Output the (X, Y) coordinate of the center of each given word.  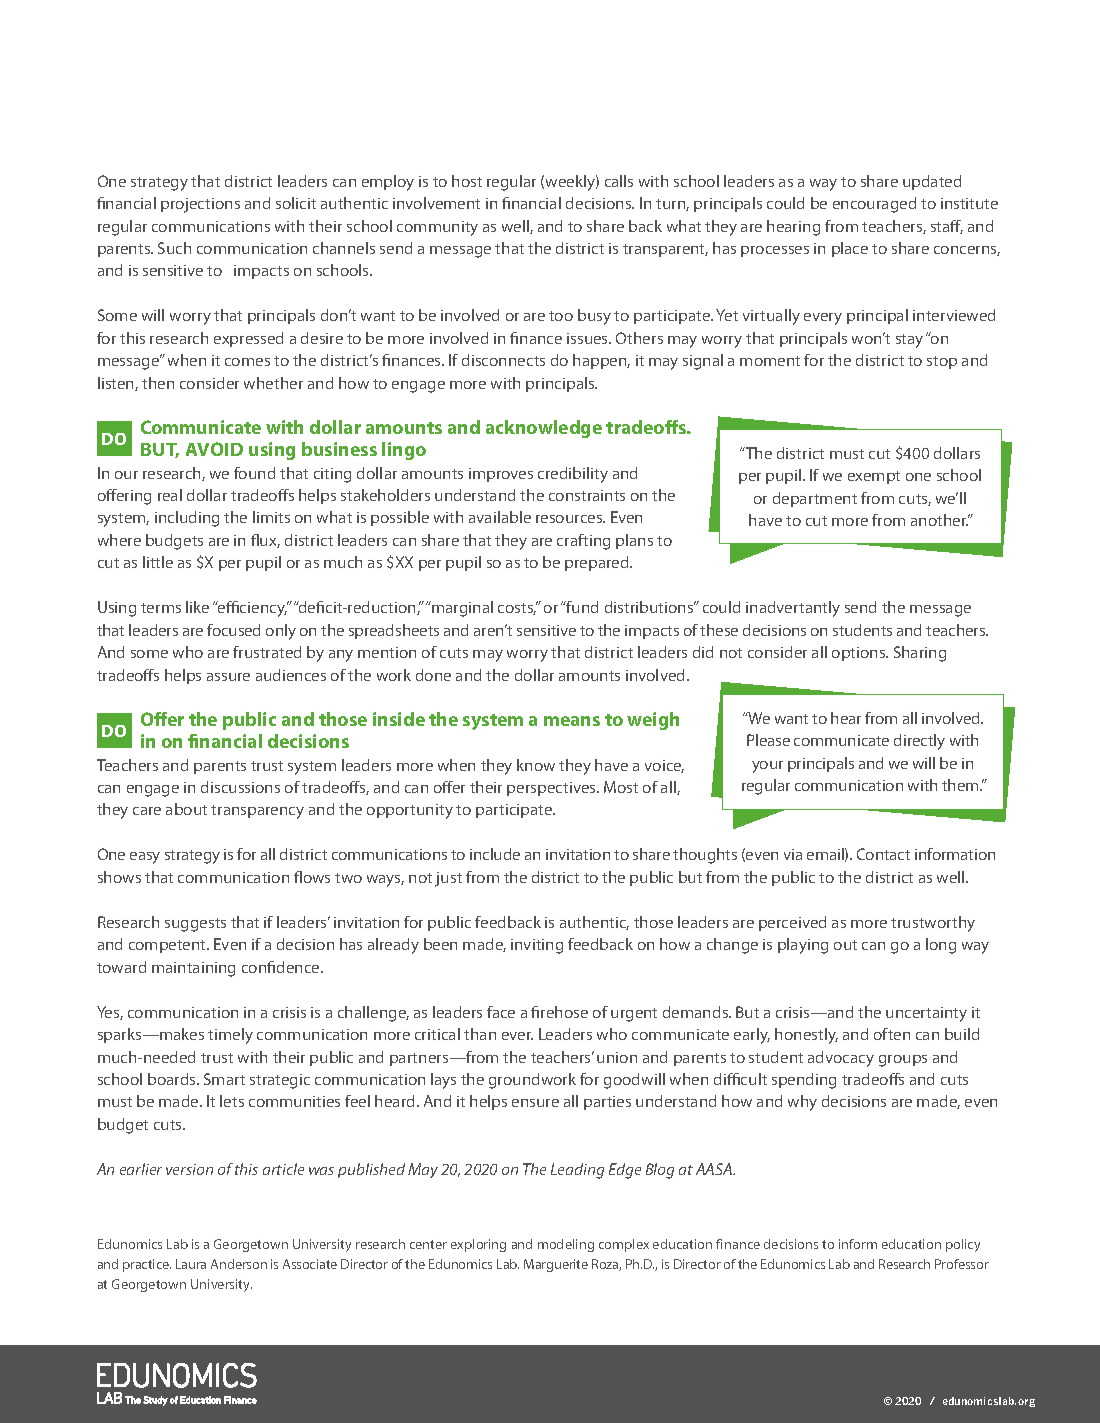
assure (228, 677)
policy (963, 1245)
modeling (566, 1245)
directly (919, 742)
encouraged (874, 205)
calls (619, 181)
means (572, 721)
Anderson (239, 1264)
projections (200, 205)
